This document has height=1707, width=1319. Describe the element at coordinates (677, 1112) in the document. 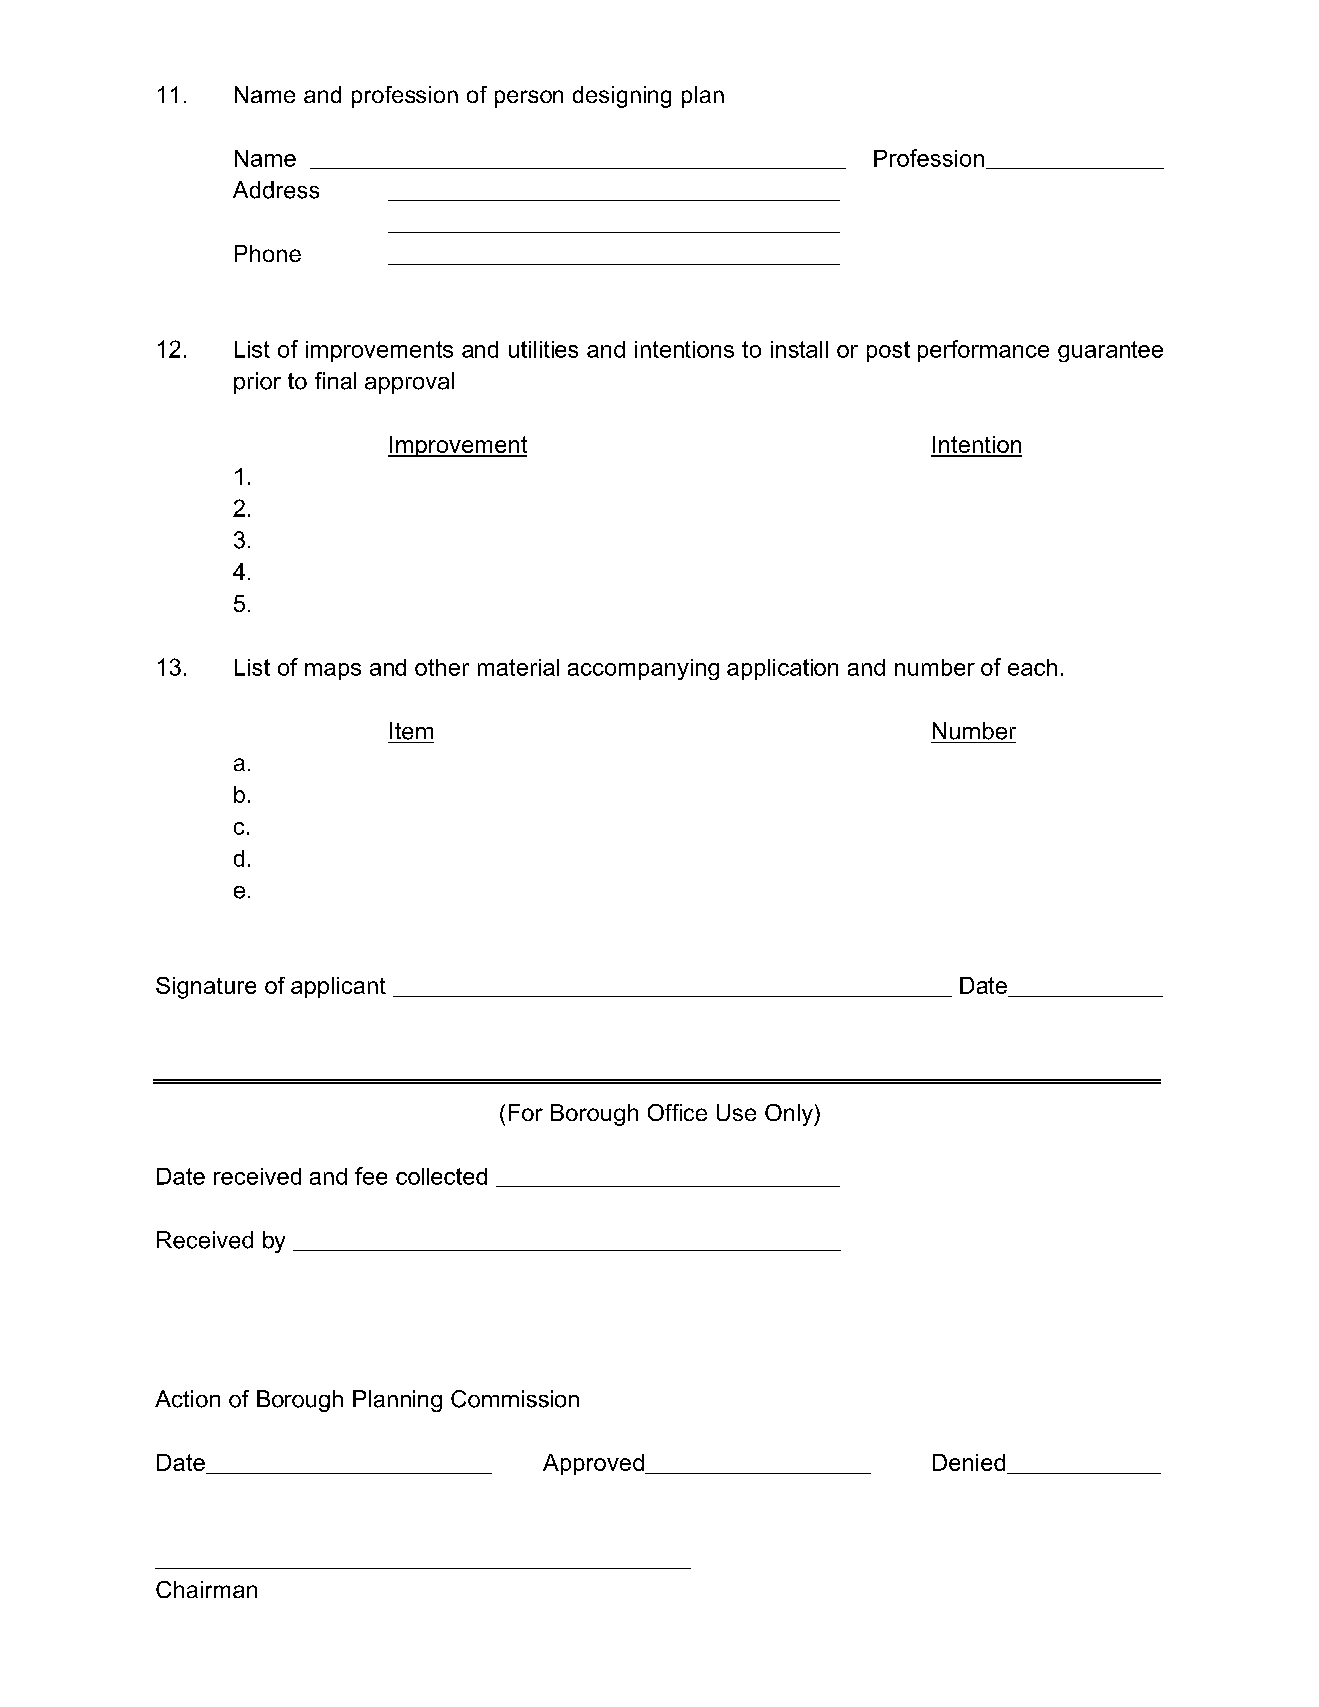

I see `Office` at that location.
